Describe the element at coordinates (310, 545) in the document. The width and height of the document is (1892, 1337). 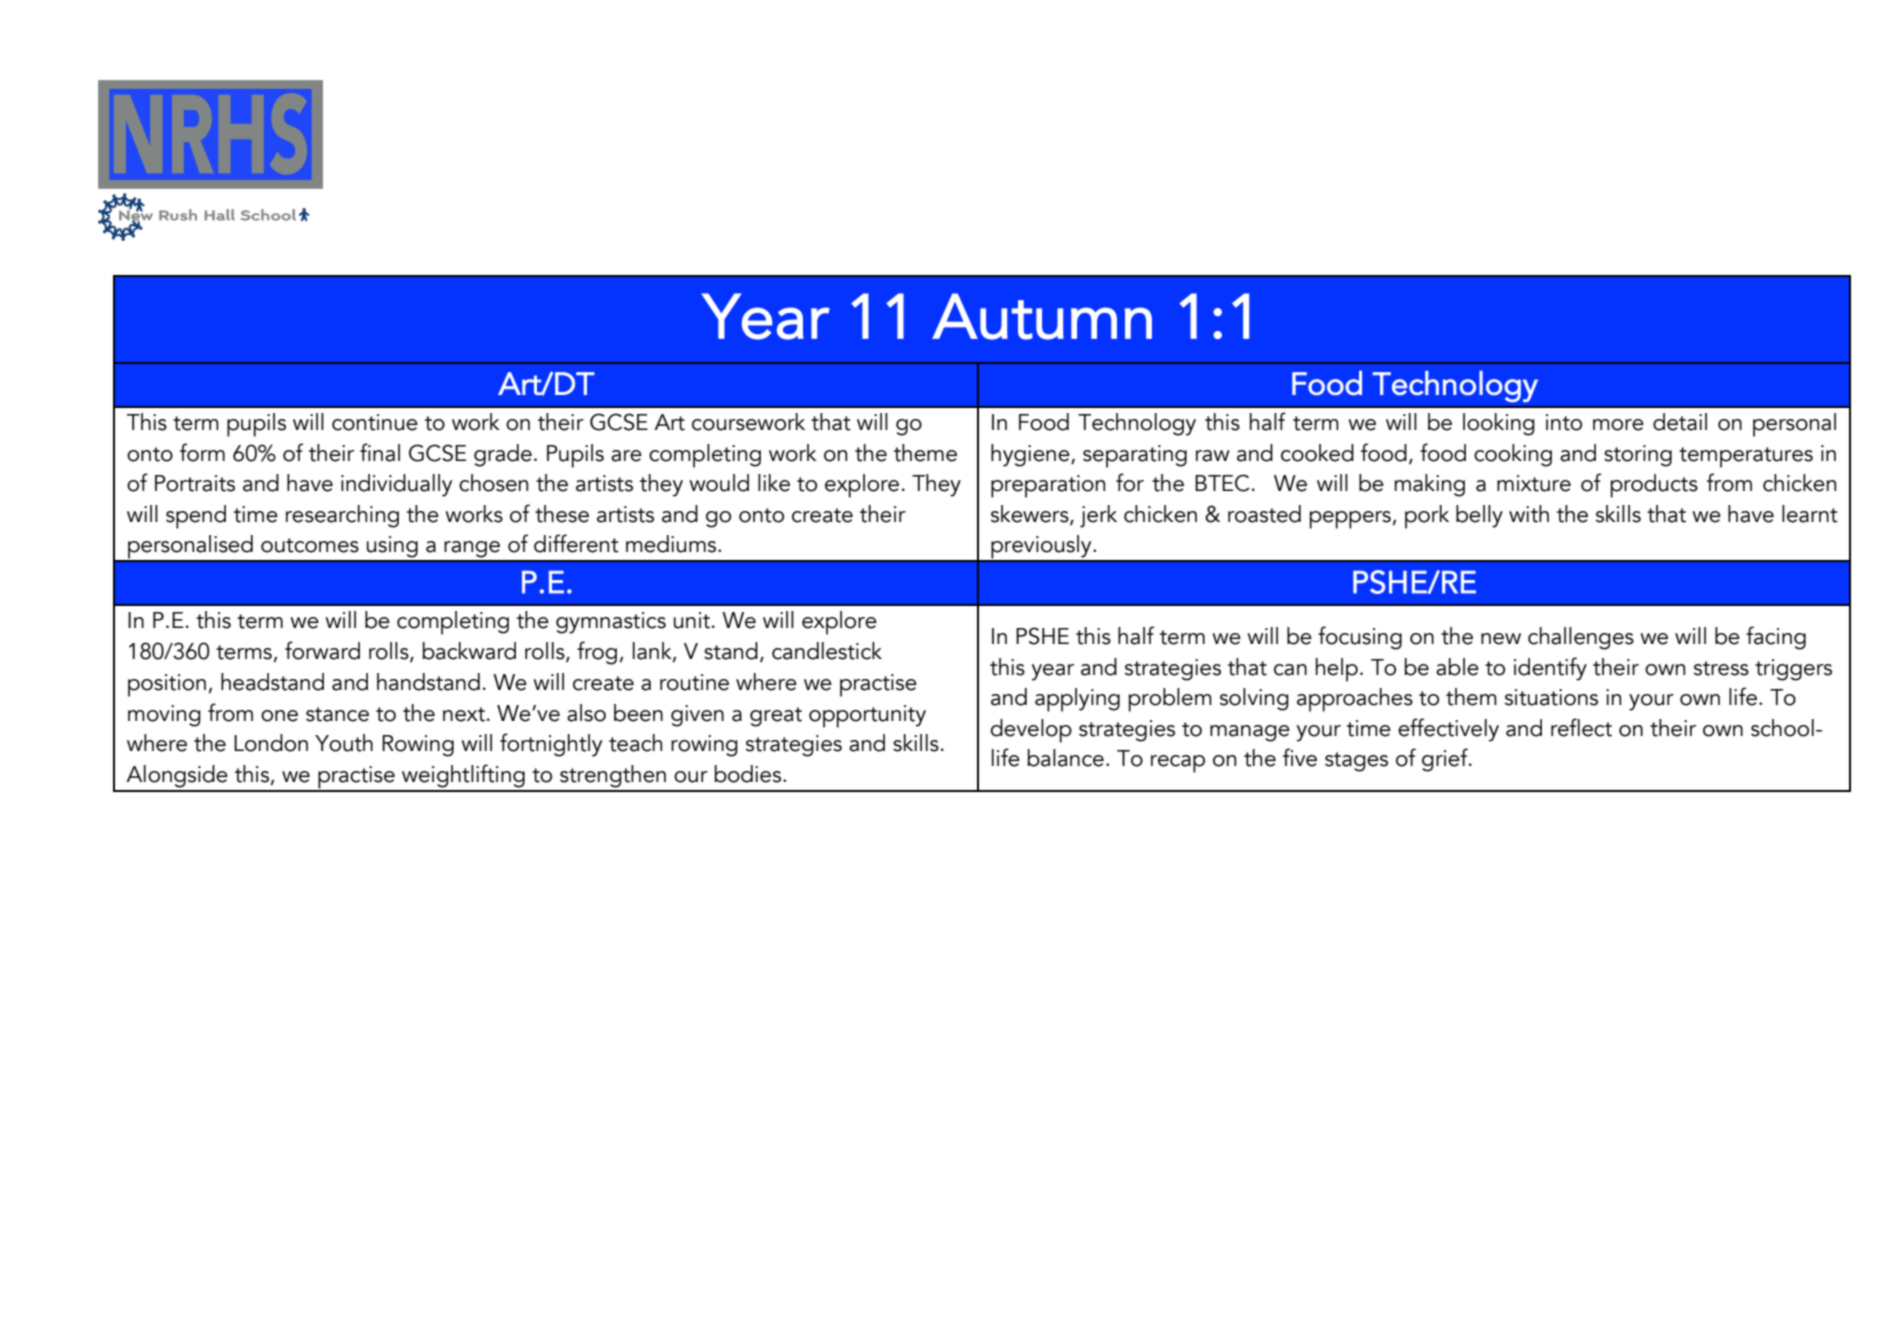
I see `outcomes` at that location.
